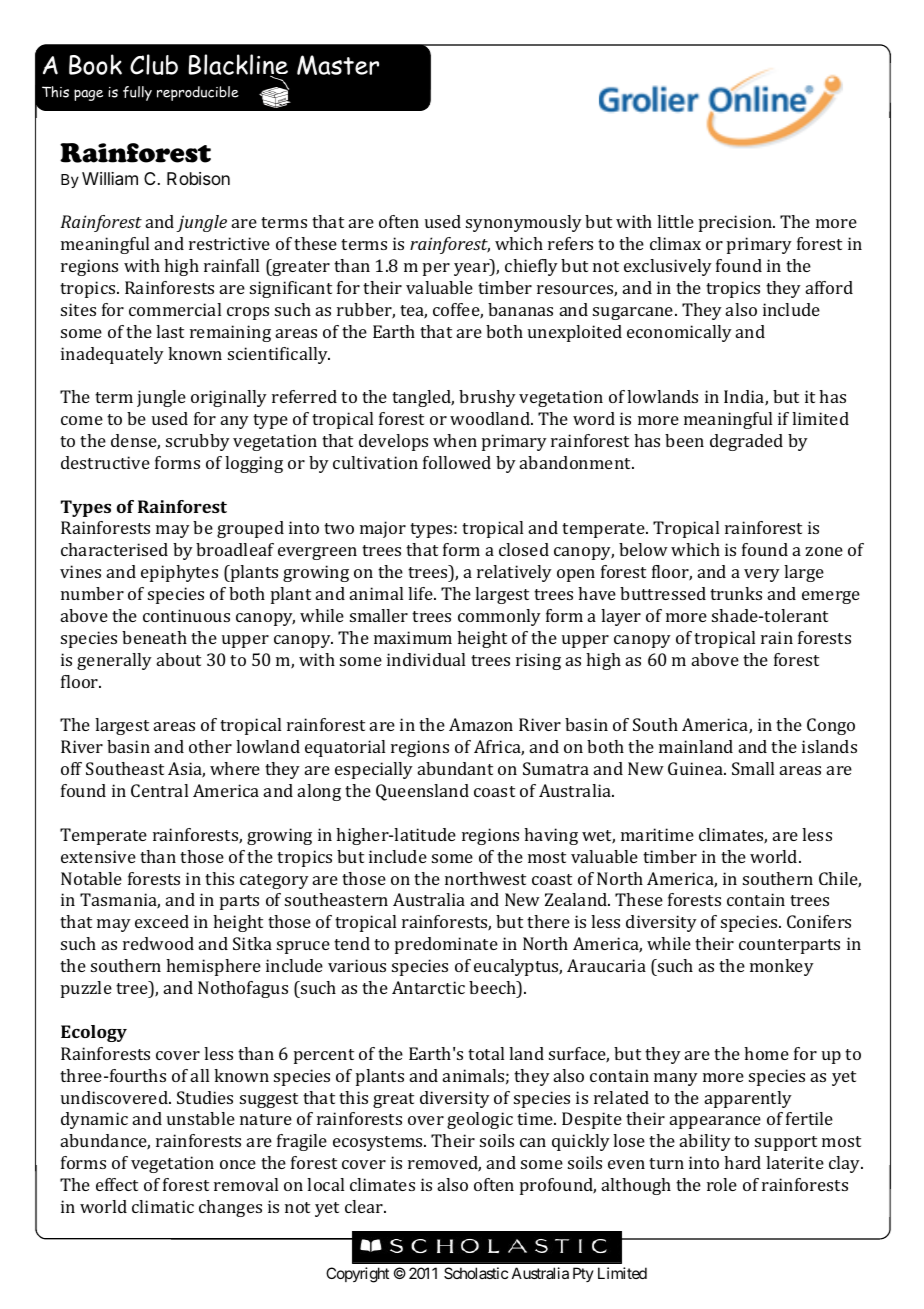 Image resolution: width=924 pixels, height=1309 pixels. I want to click on clear, so click(365, 1206).
